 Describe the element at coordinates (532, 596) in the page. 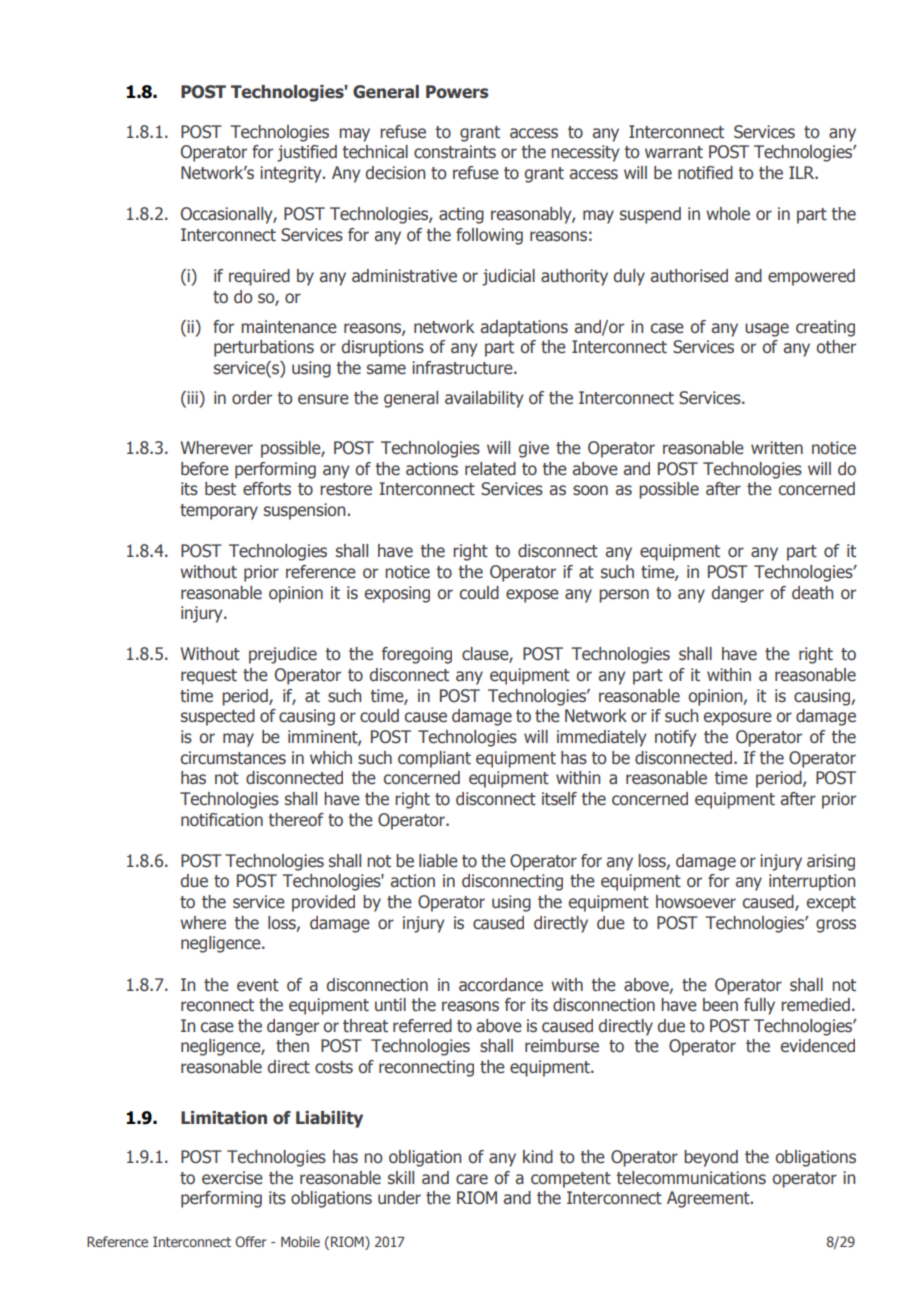

I see `expose` at that location.
